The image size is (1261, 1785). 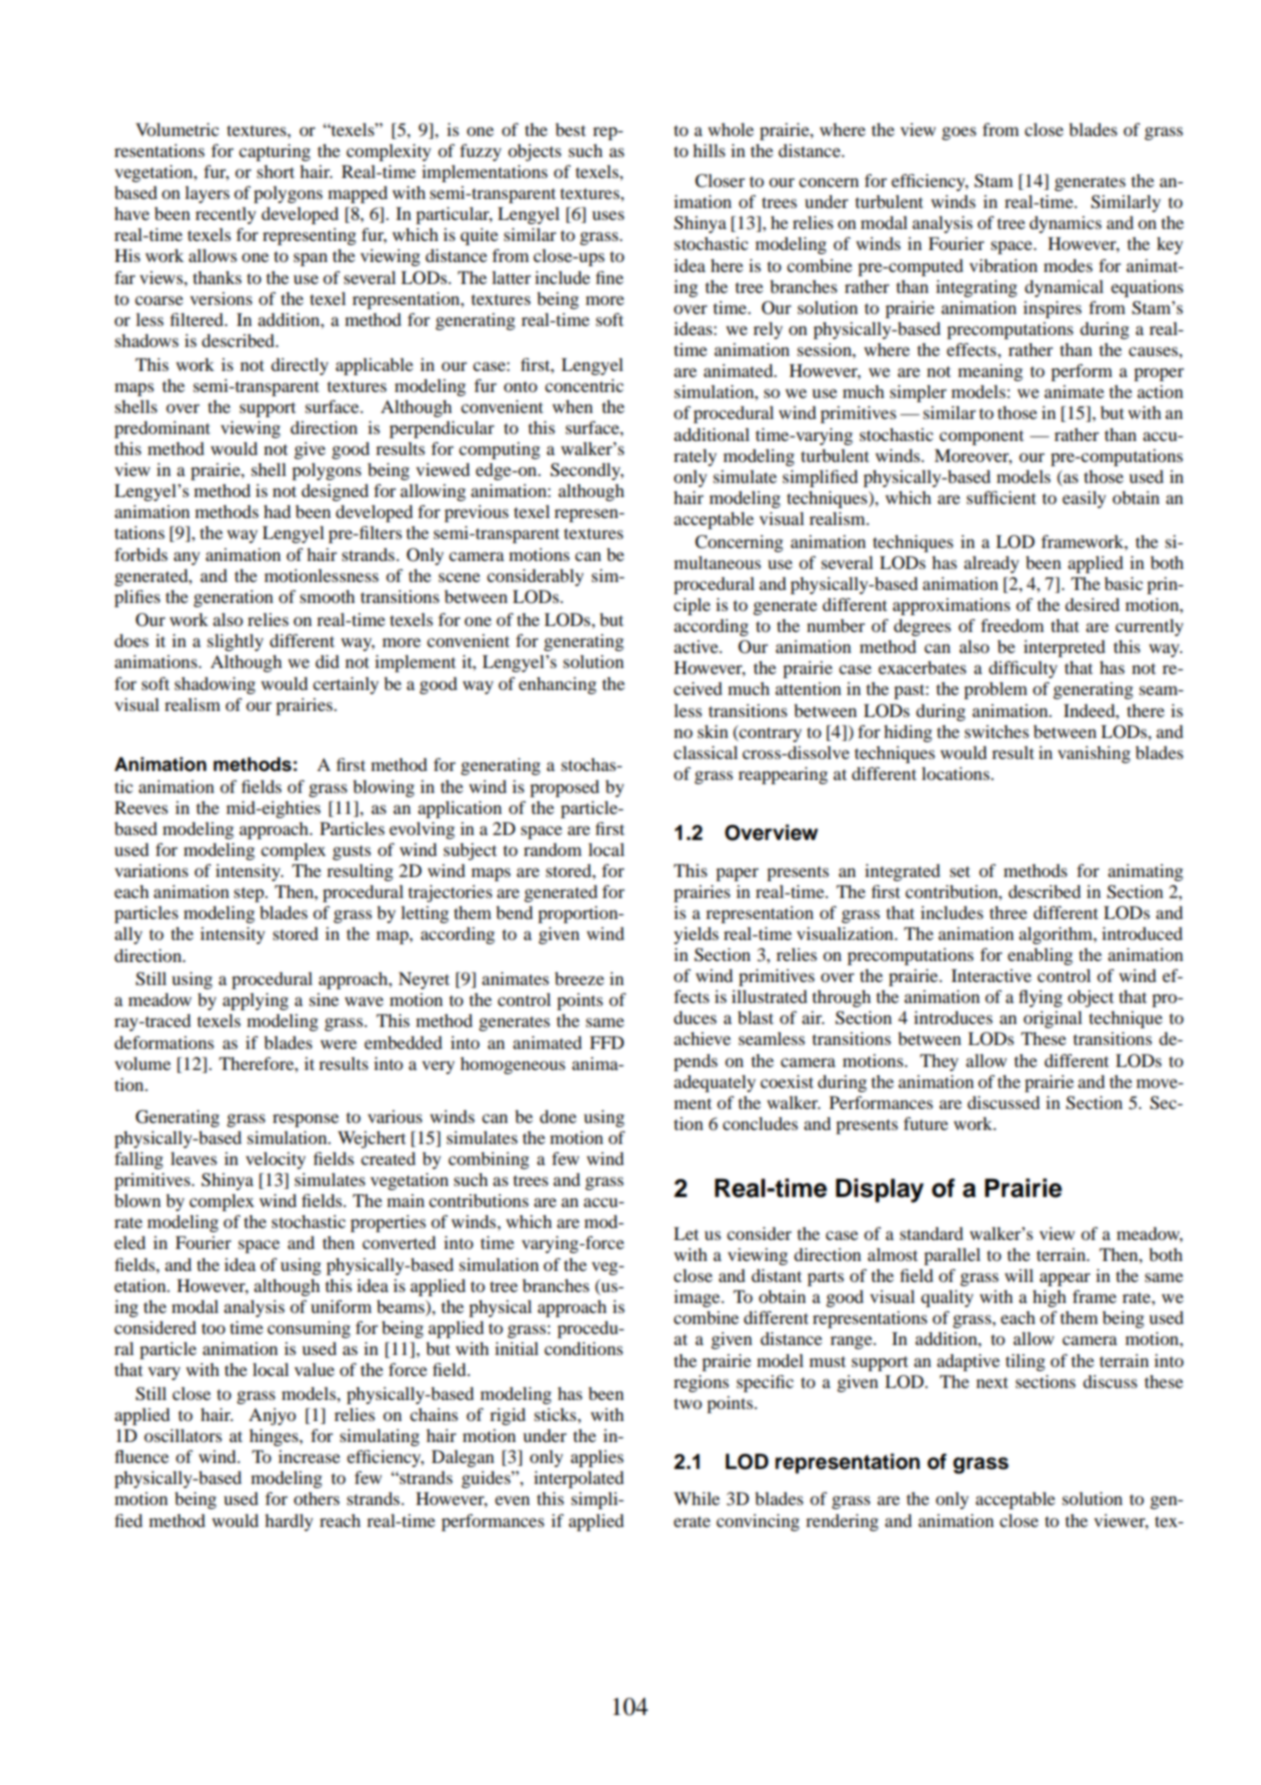 What do you see at coordinates (309, 1456) in the screenshot?
I see `increase` at bounding box center [309, 1456].
